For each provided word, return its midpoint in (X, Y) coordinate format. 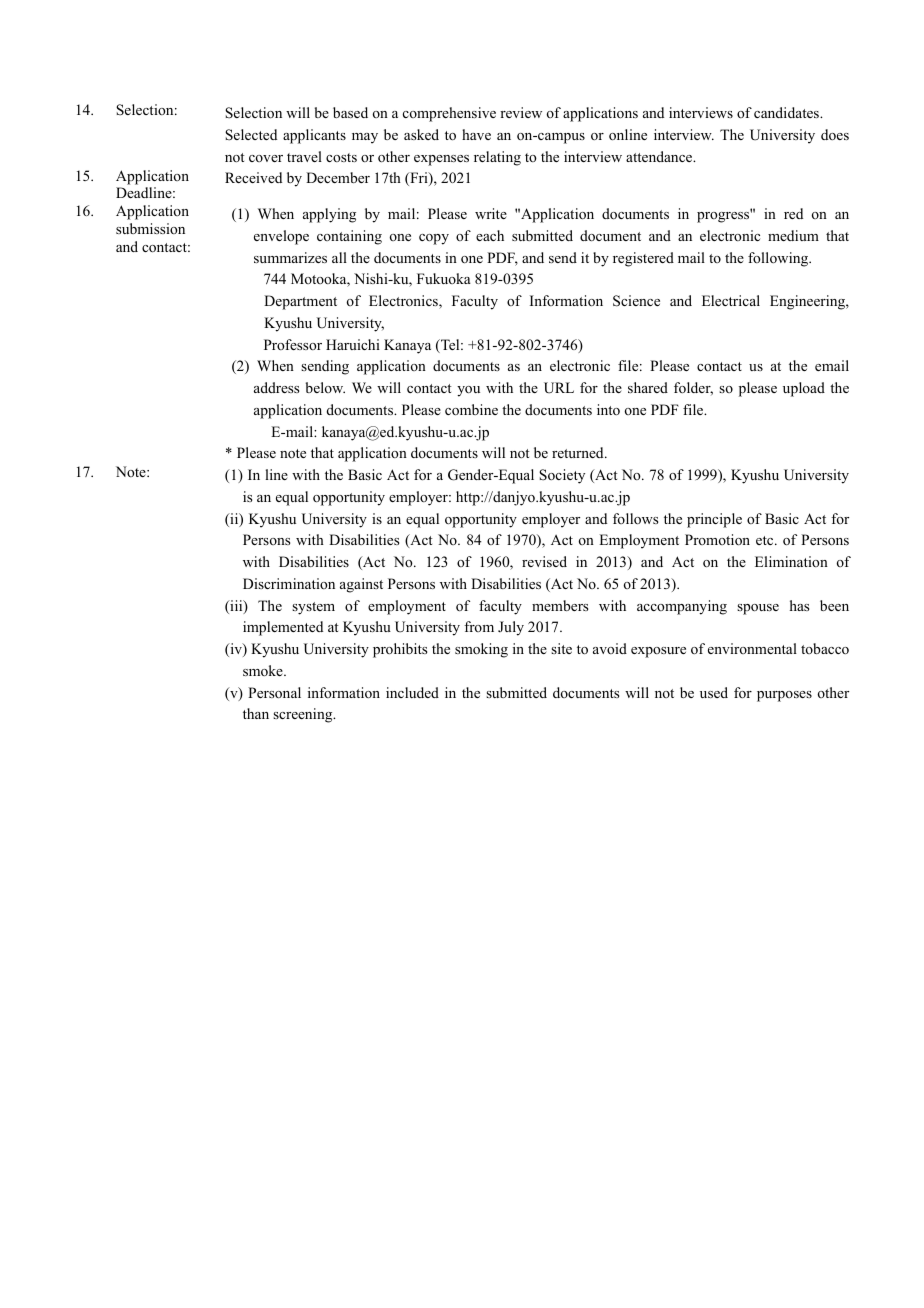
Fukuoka (444, 278)
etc (766, 540)
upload (804, 389)
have (476, 134)
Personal (274, 693)
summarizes (290, 257)
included (412, 692)
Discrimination (289, 583)
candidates (787, 112)
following (779, 259)
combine (471, 410)
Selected (251, 135)
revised (544, 561)
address (276, 387)
